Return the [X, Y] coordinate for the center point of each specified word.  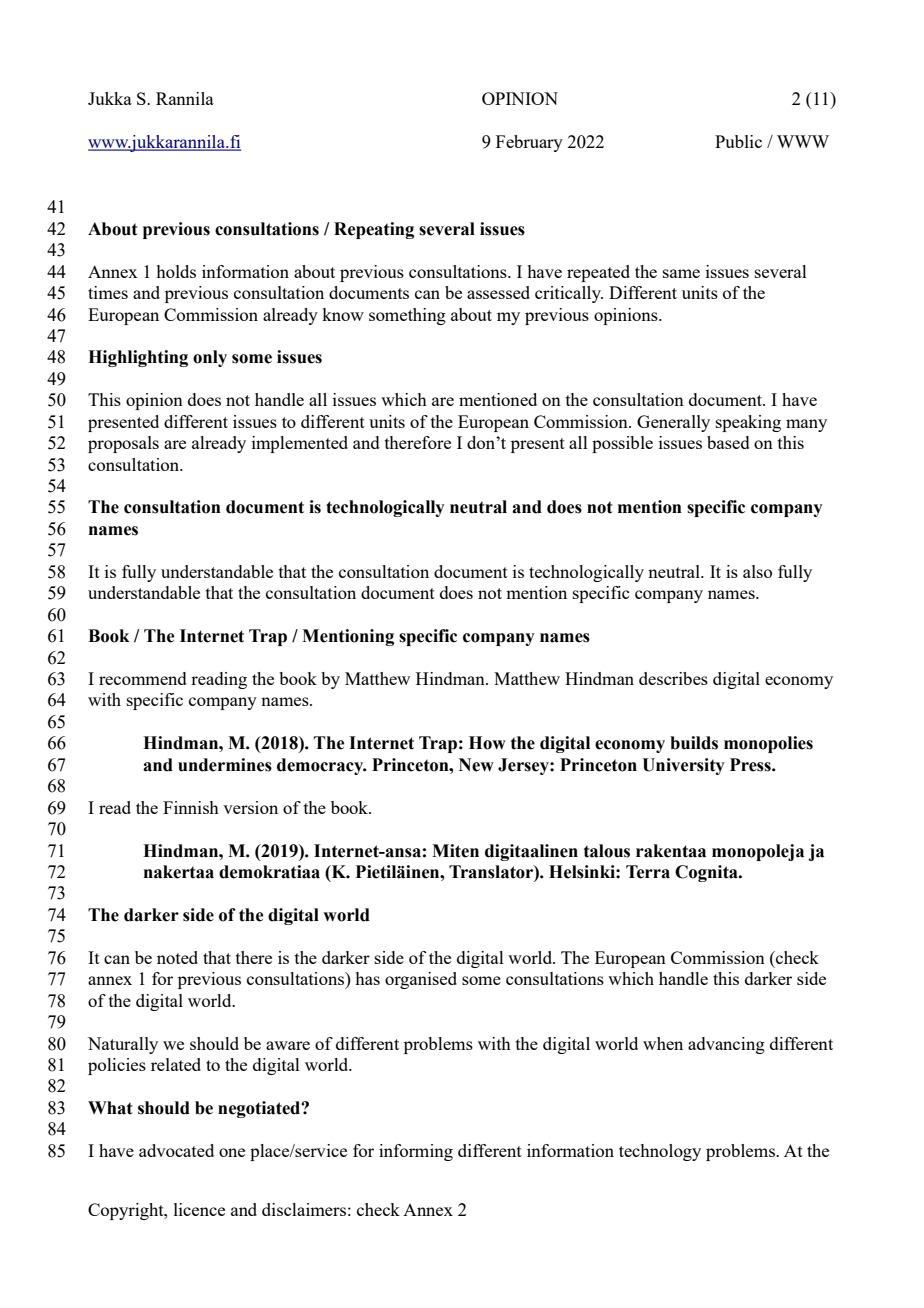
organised [421, 980]
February [529, 143]
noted [177, 957]
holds [176, 271]
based [728, 442]
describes [673, 678]
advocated [176, 1150]
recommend [143, 678]
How [487, 743]
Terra [648, 872]
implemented [300, 444]
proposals [123, 444]
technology [660, 1152]
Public [738, 141]
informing [416, 1152]
